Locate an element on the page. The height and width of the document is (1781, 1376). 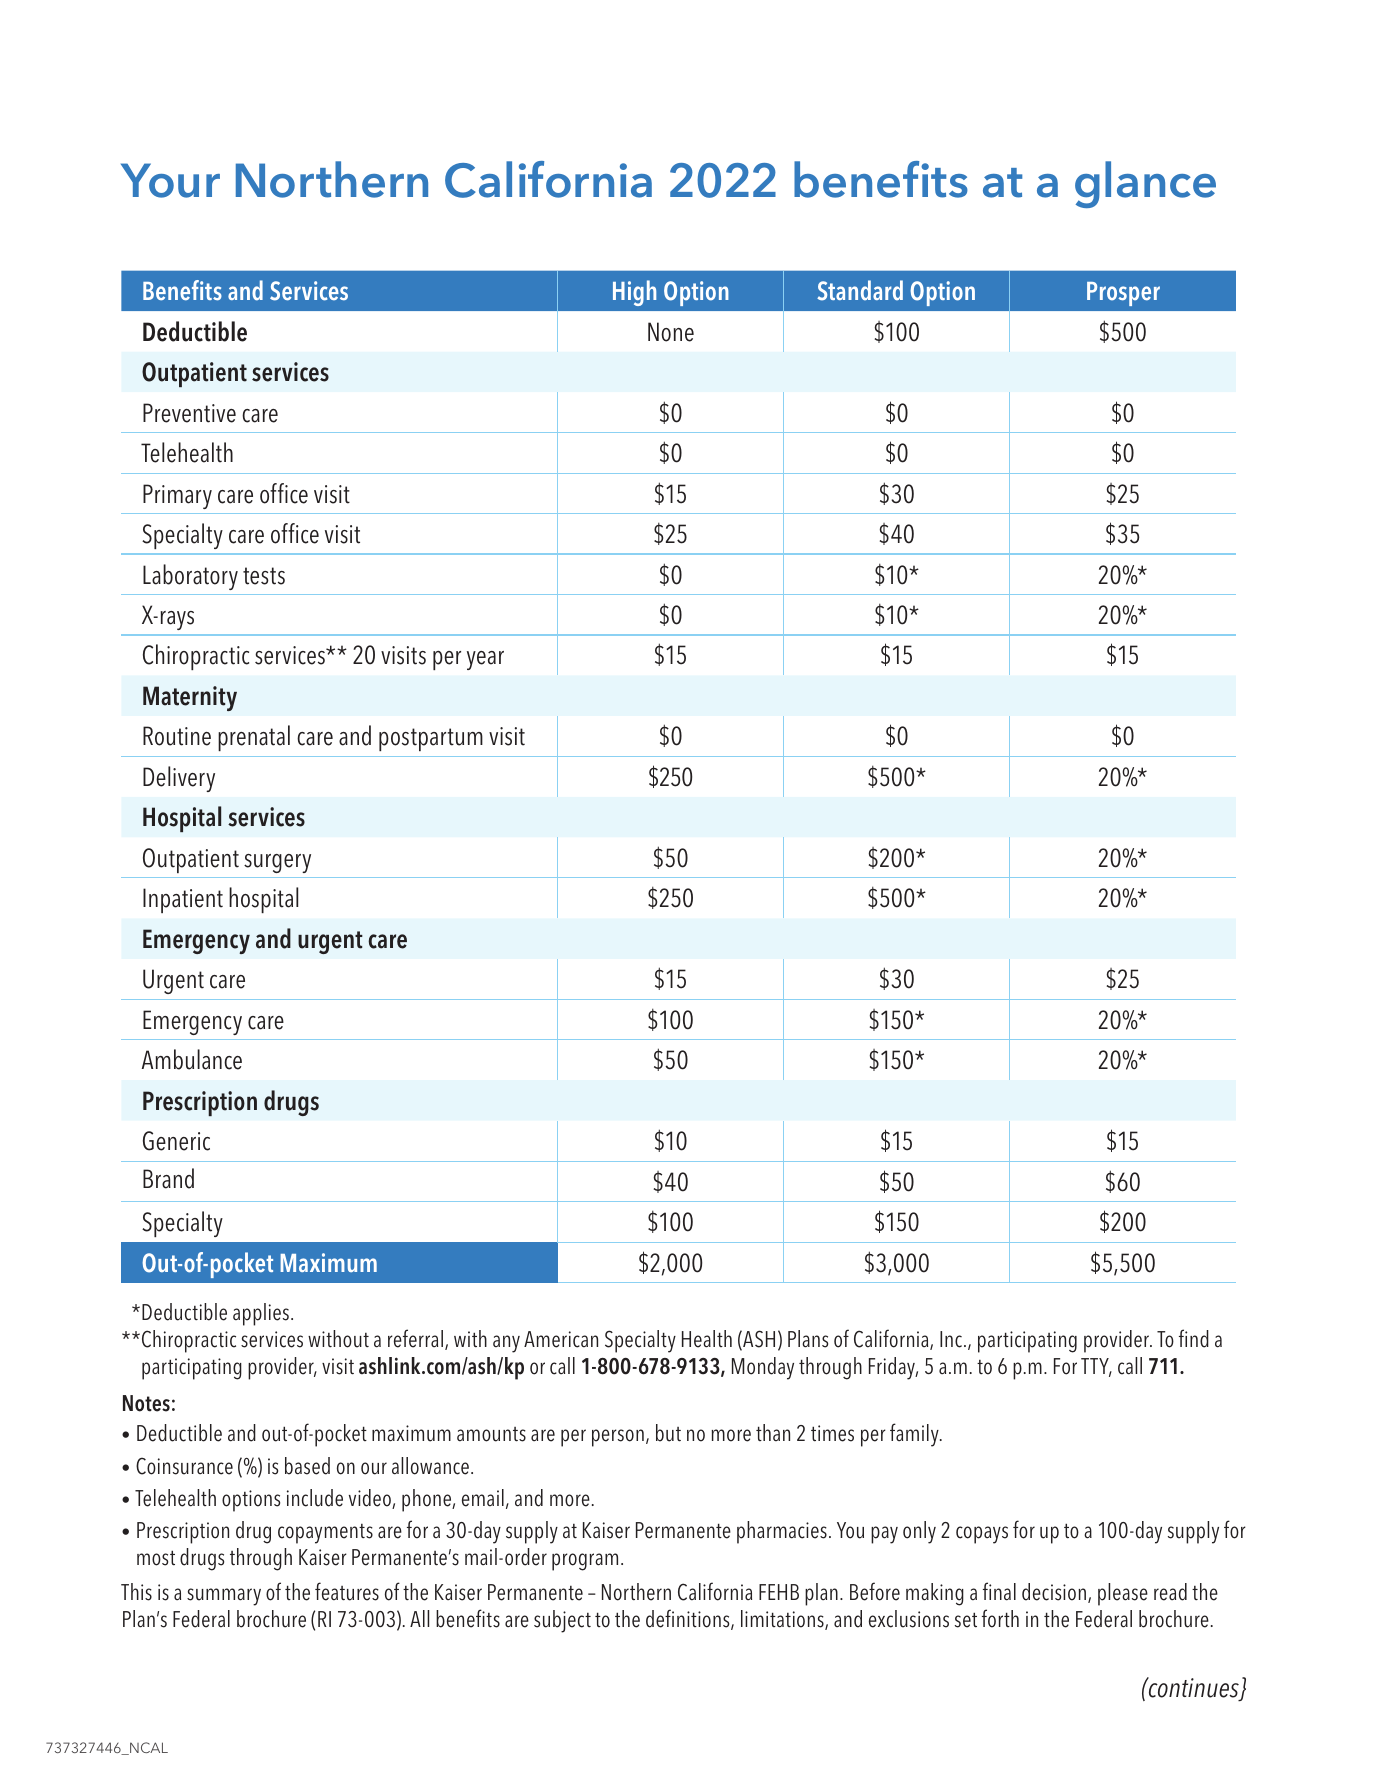
Prosper is located at coordinates (1123, 294).
